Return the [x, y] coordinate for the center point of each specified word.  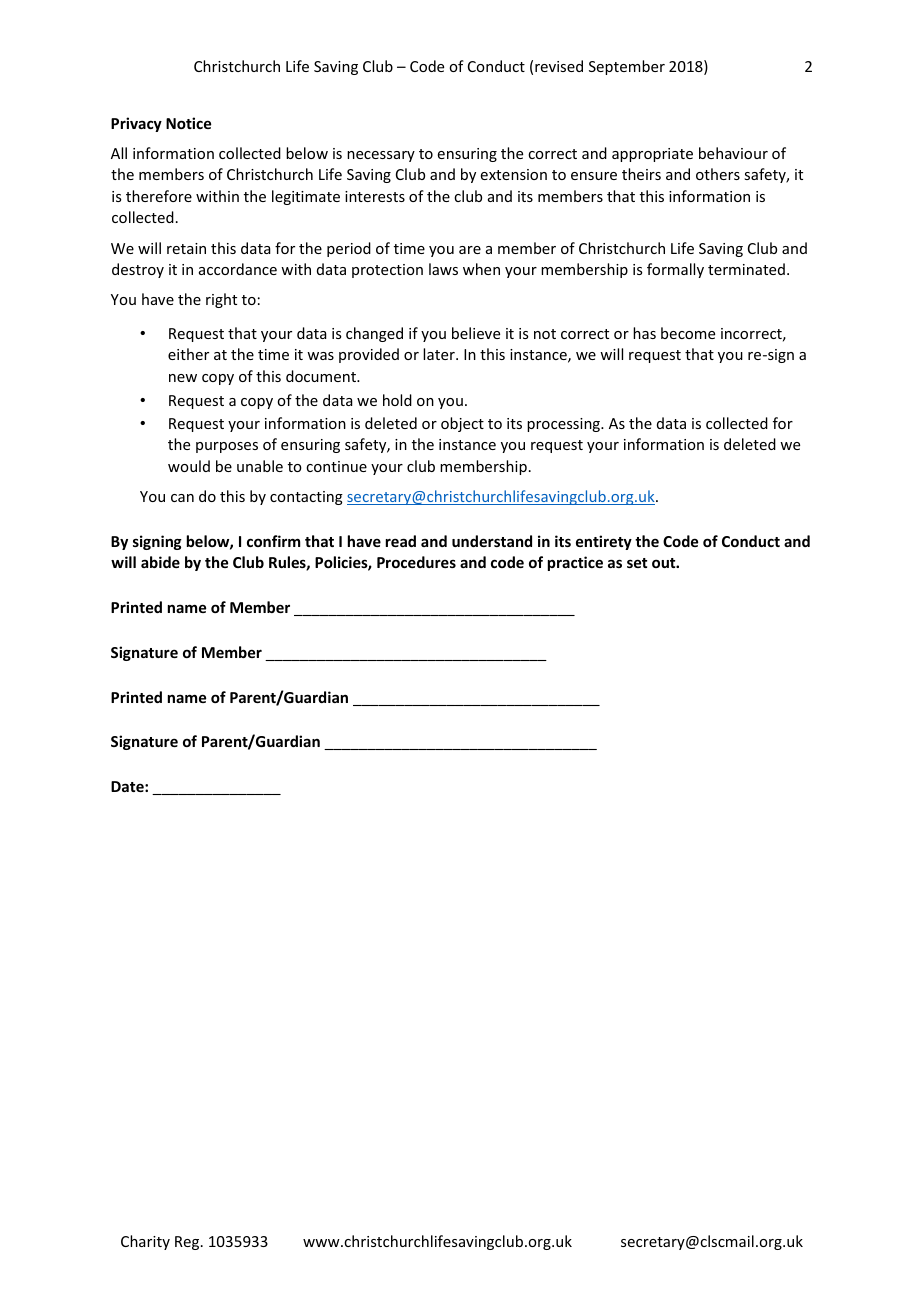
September [627, 67]
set [637, 563]
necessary [381, 156]
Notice [188, 123]
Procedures [416, 562]
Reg [188, 1243]
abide [160, 562]
